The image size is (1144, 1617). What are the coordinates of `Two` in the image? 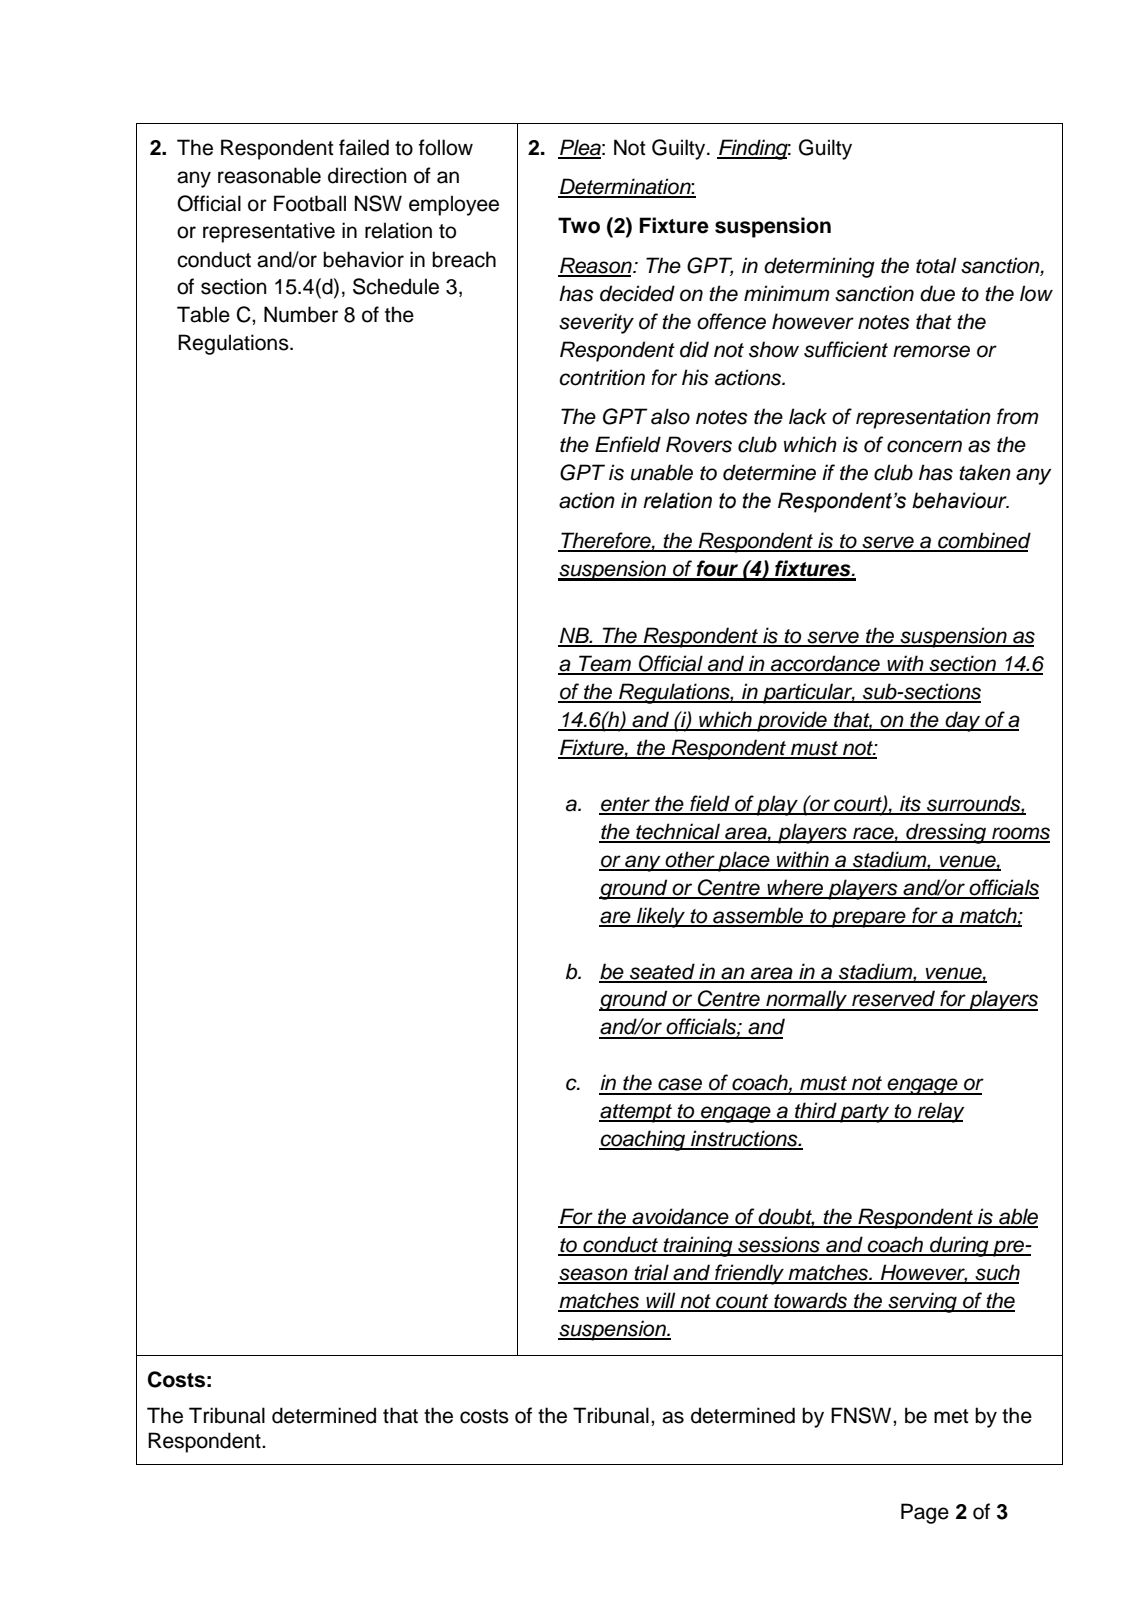 It's located at (579, 225).
